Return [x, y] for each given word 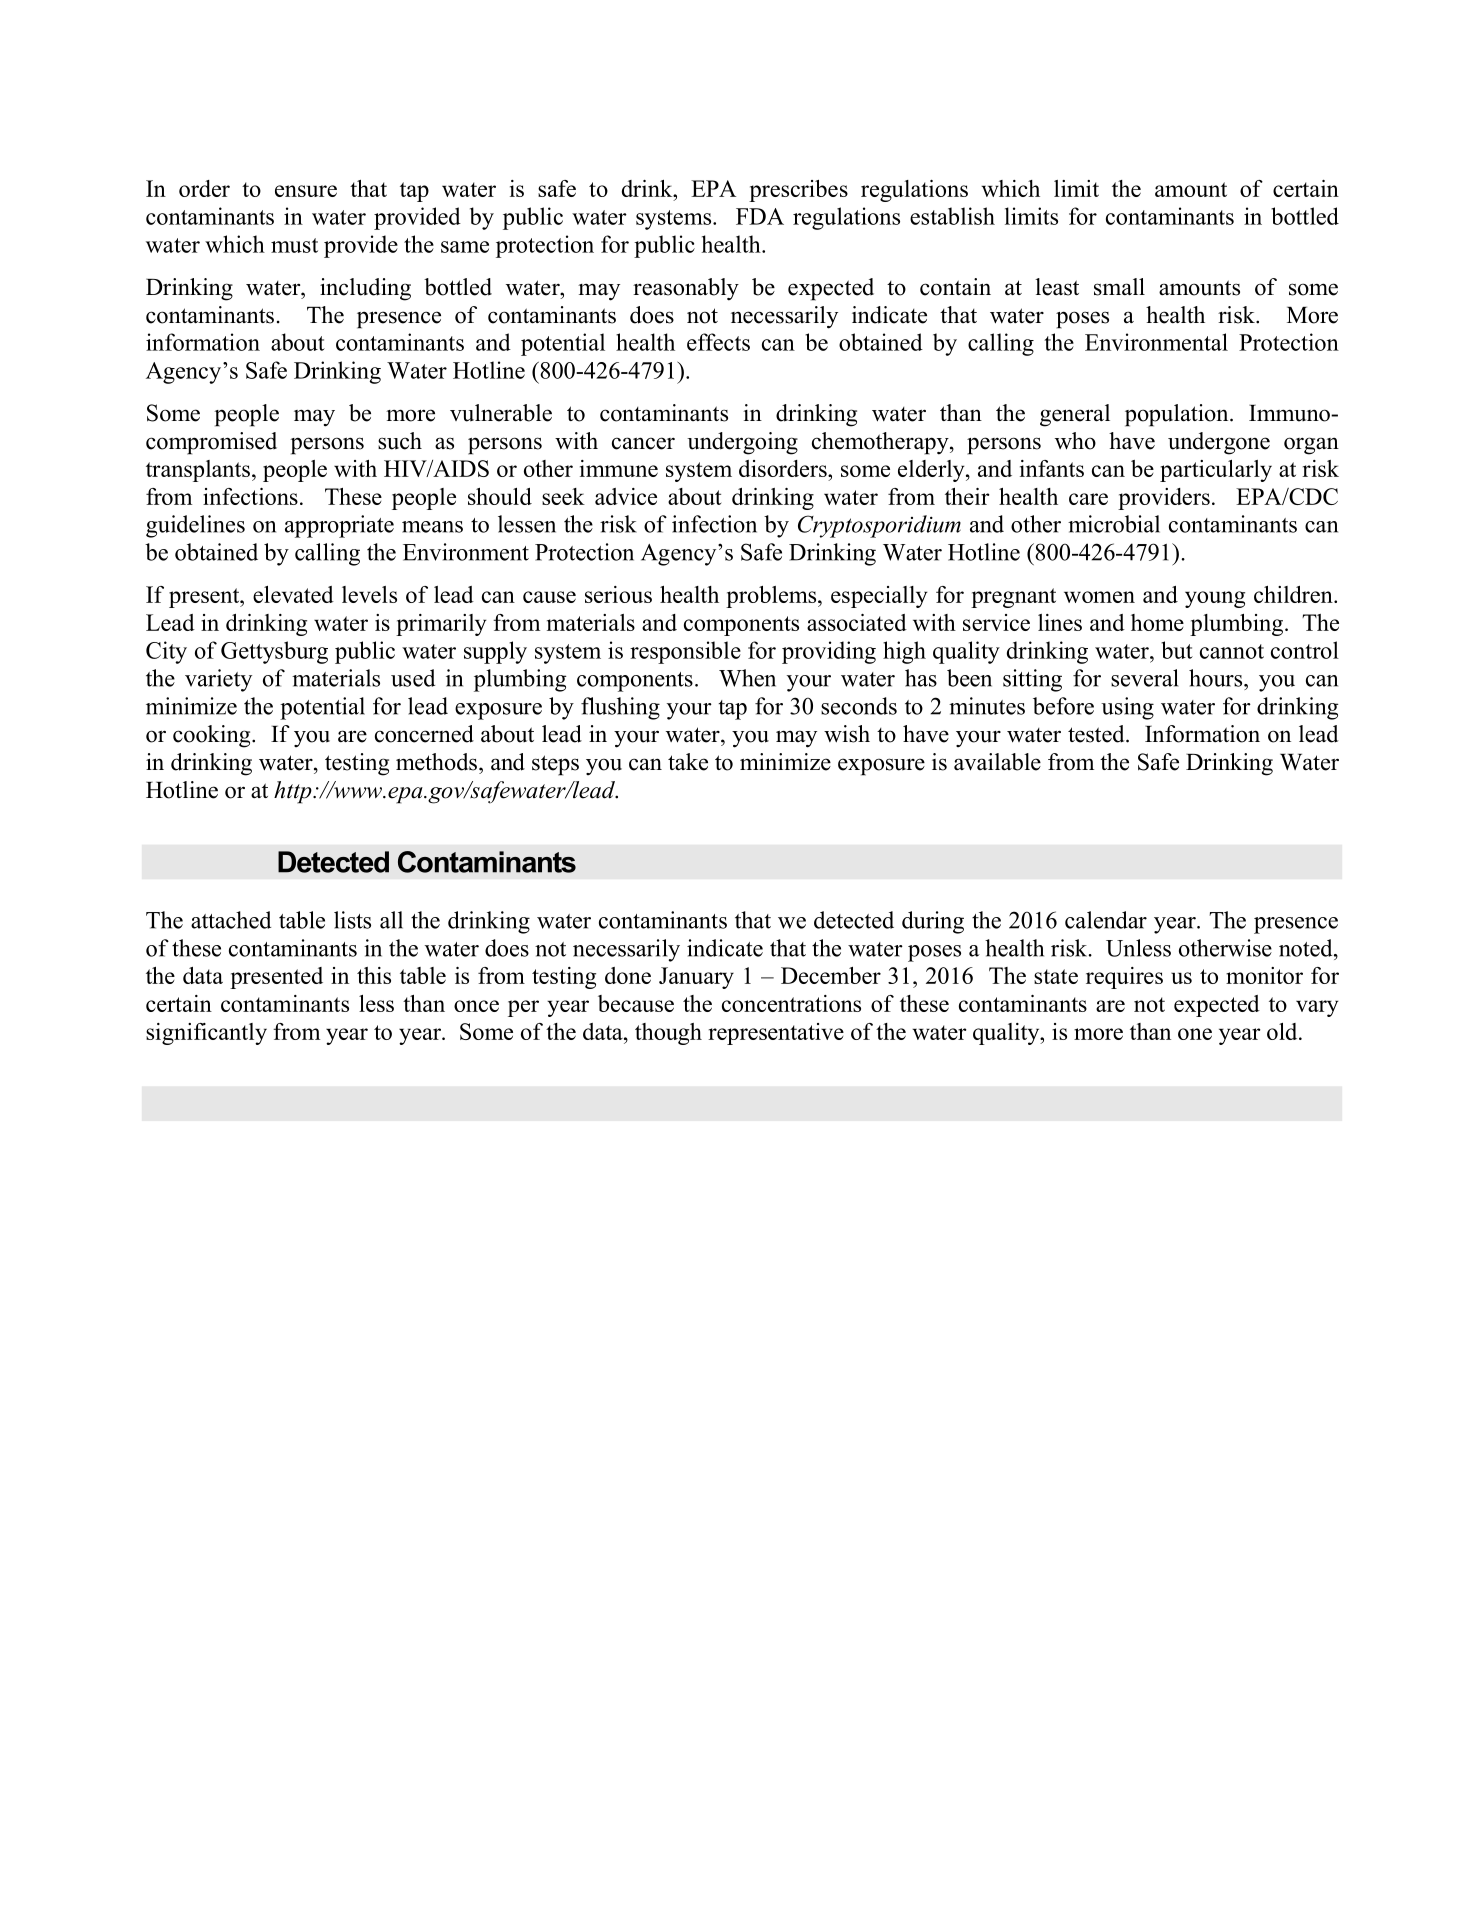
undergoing [742, 443]
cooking [213, 736]
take [688, 762]
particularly [1216, 471]
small [1119, 287]
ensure [306, 191]
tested [1097, 734]
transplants [198, 471]
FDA [760, 216]
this [374, 975]
